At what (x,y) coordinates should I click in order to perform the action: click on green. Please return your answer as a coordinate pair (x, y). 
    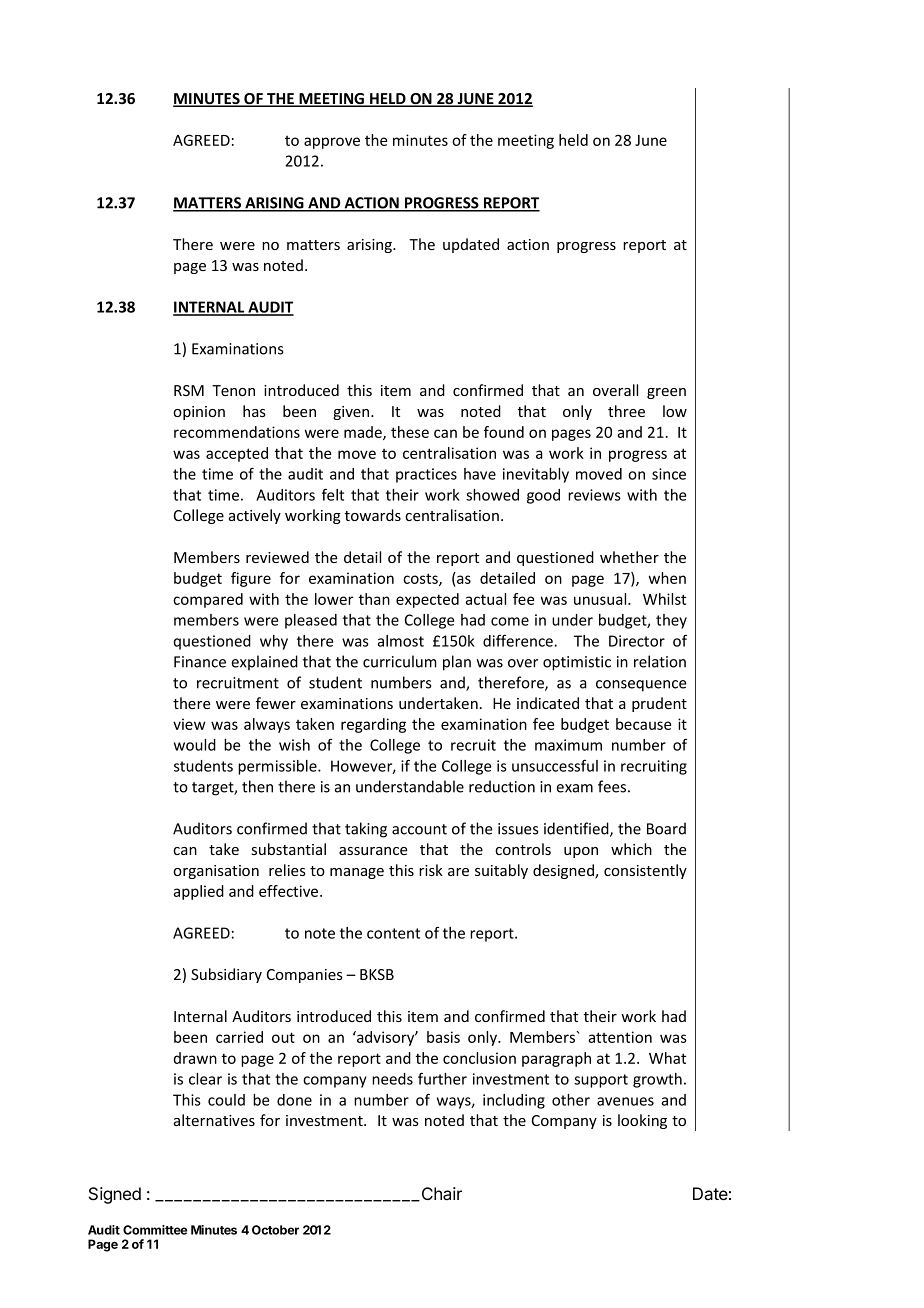
    Looking at the image, I should click on (666, 393).
